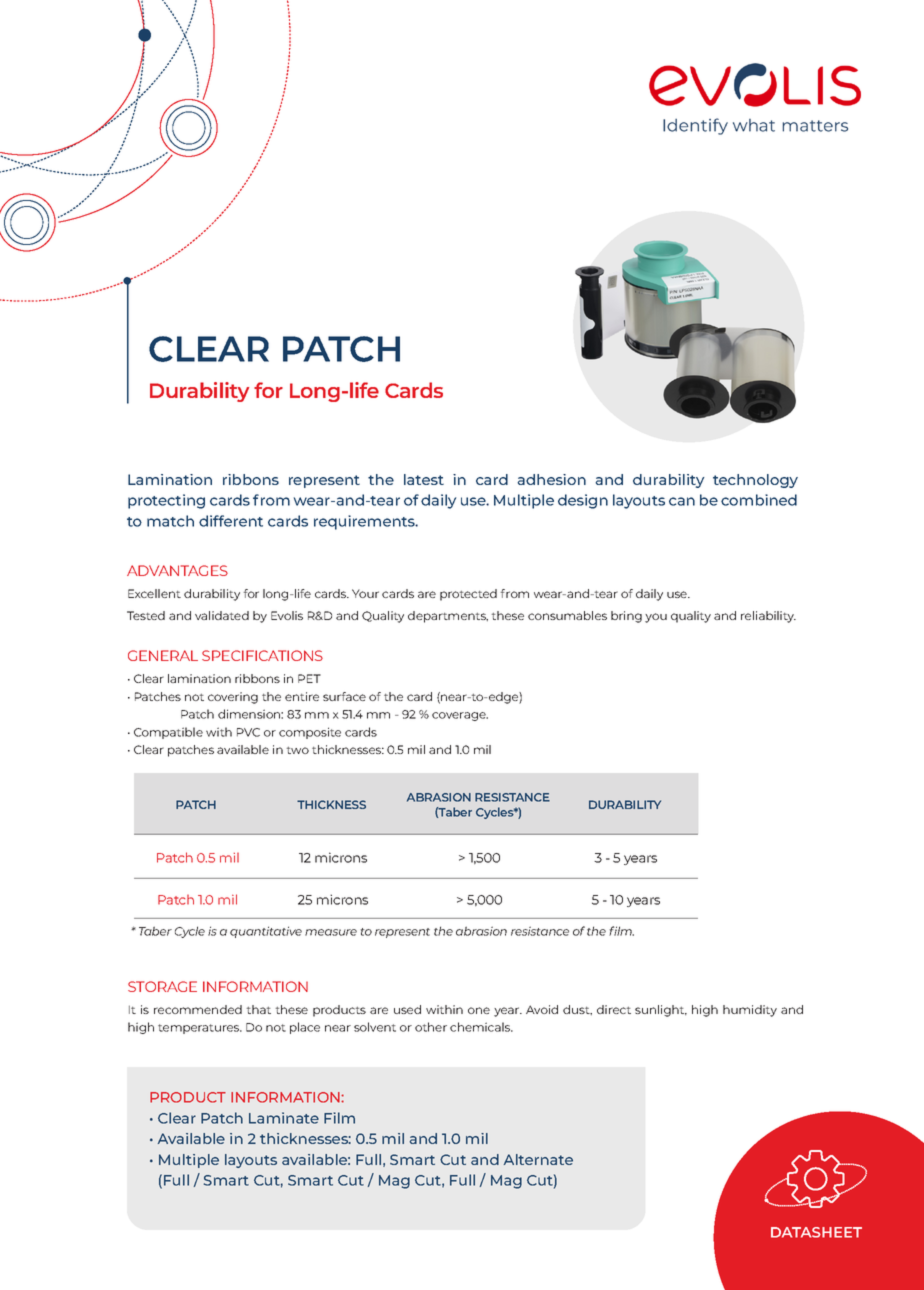 The height and width of the page is (1290, 924). What do you see at coordinates (266, 932) in the page?
I see `quantitative` at bounding box center [266, 932].
